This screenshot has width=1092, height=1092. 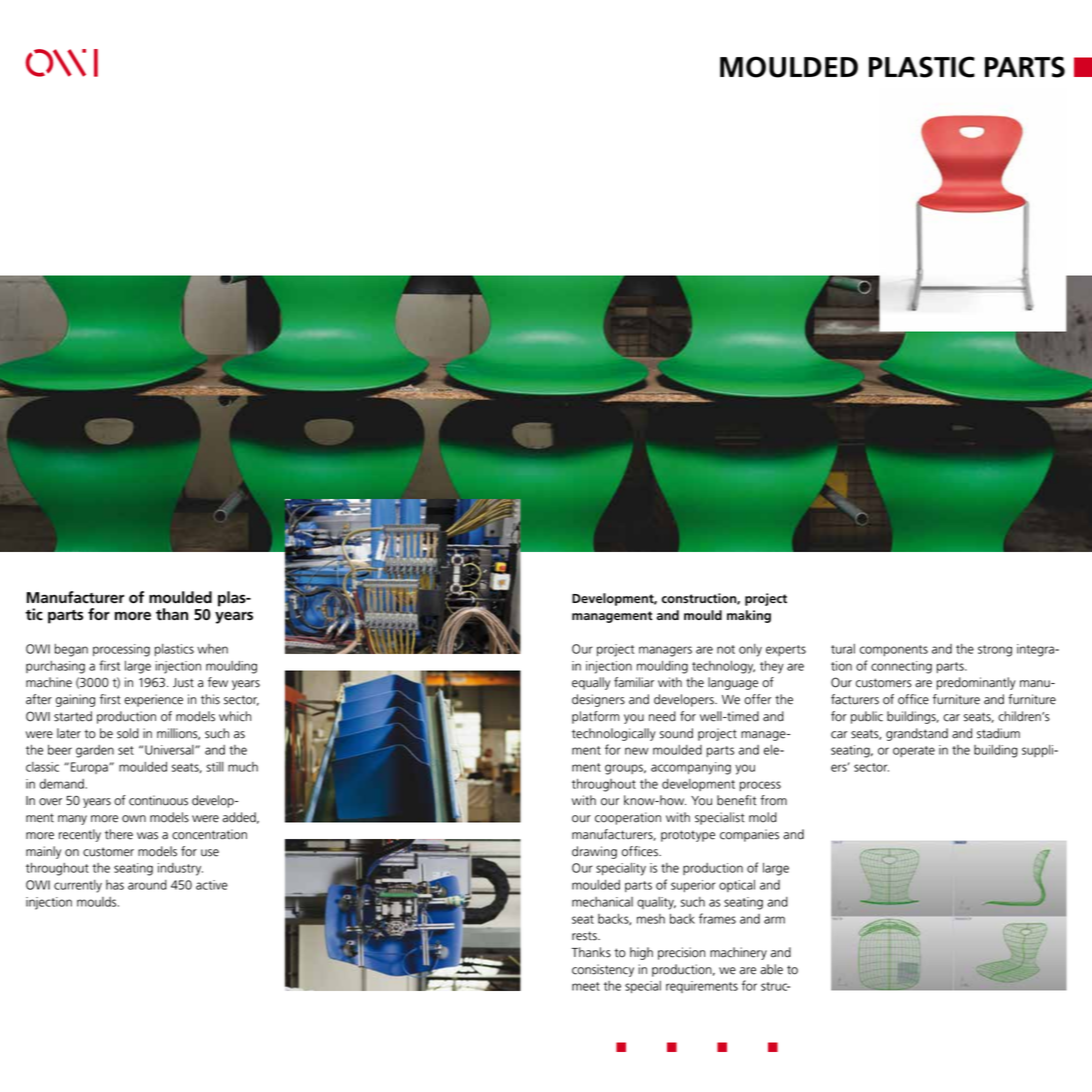 What do you see at coordinates (749, 835) in the screenshot?
I see `companies` at bounding box center [749, 835].
